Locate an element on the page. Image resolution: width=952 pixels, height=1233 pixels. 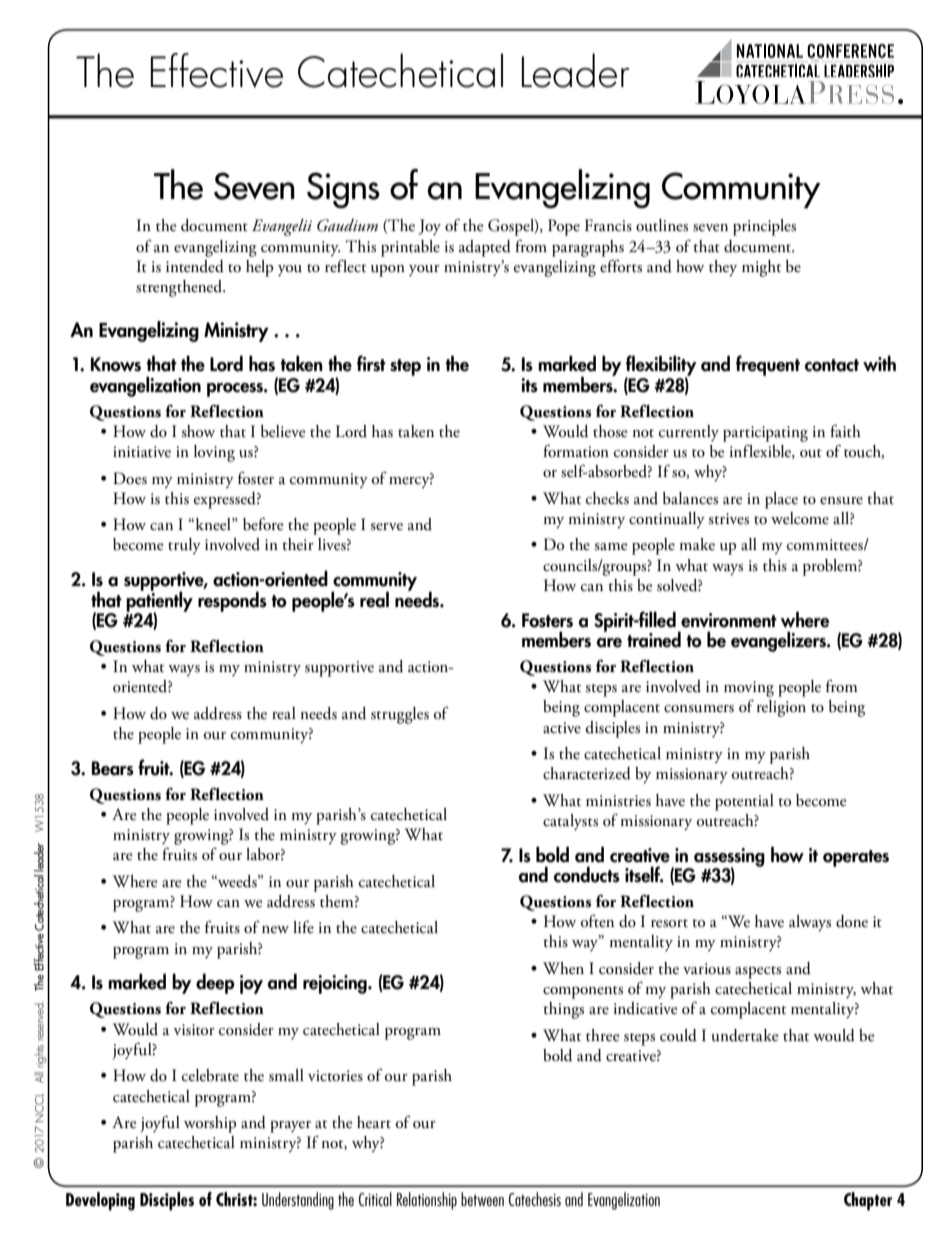
worship is located at coordinates (210, 1124).
